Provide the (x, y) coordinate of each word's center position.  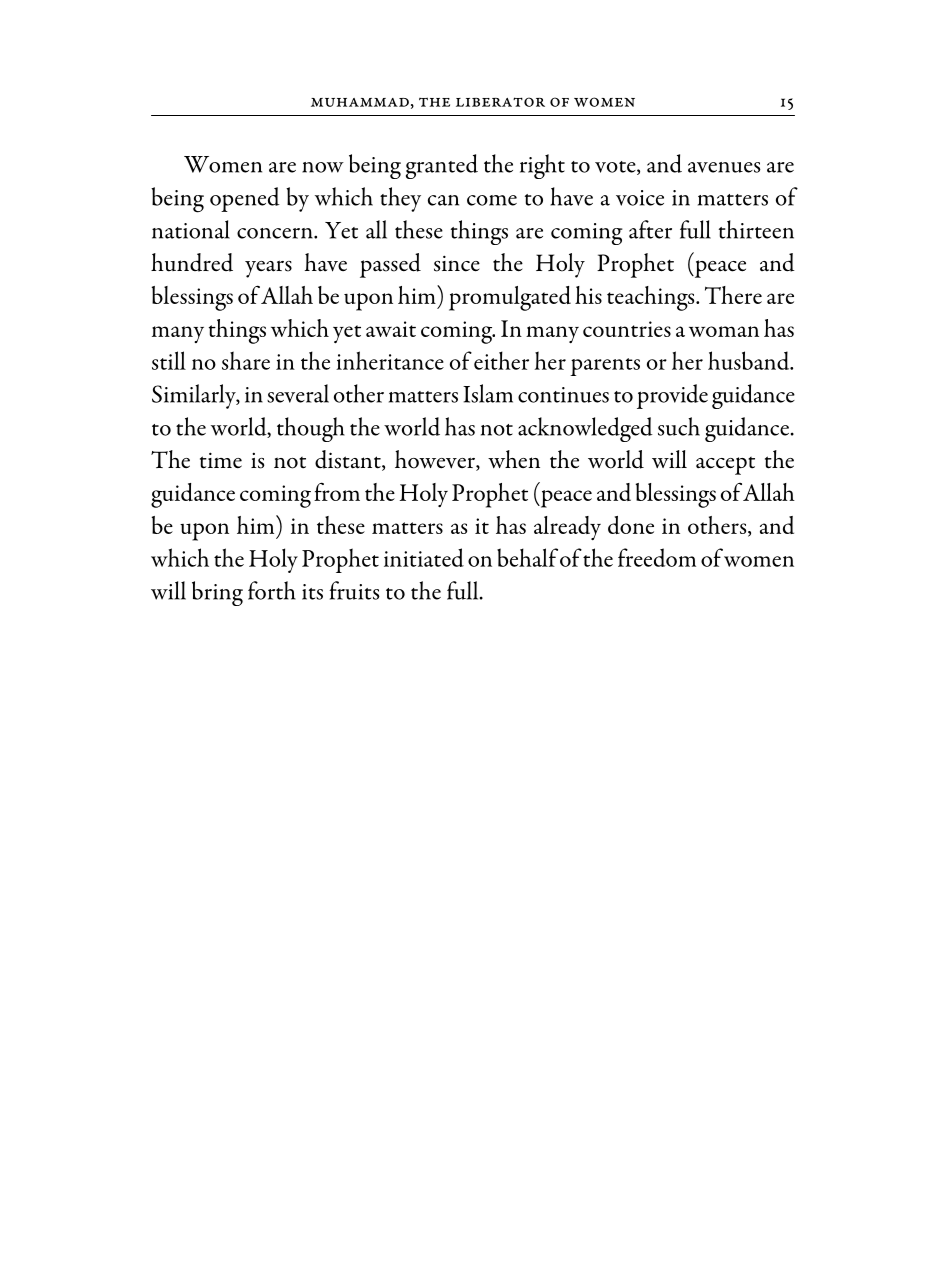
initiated (424, 557)
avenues (724, 167)
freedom (657, 557)
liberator (500, 102)
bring (217, 593)
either (501, 360)
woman (724, 331)
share (246, 360)
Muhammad (360, 102)
